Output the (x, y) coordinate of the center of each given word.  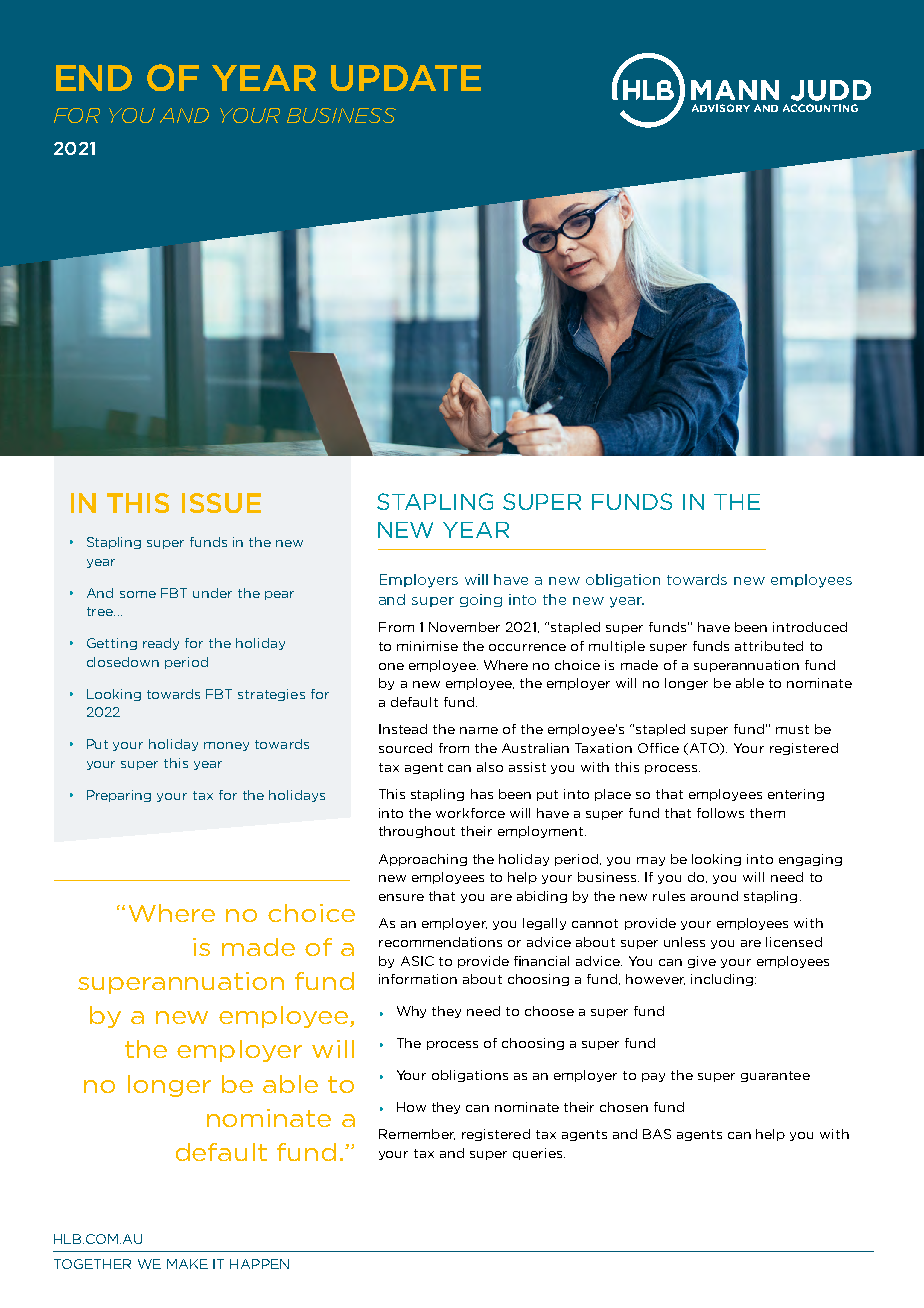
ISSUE (221, 503)
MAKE (187, 1264)
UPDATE (406, 78)
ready (161, 644)
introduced (810, 627)
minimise (427, 646)
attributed (769, 646)
